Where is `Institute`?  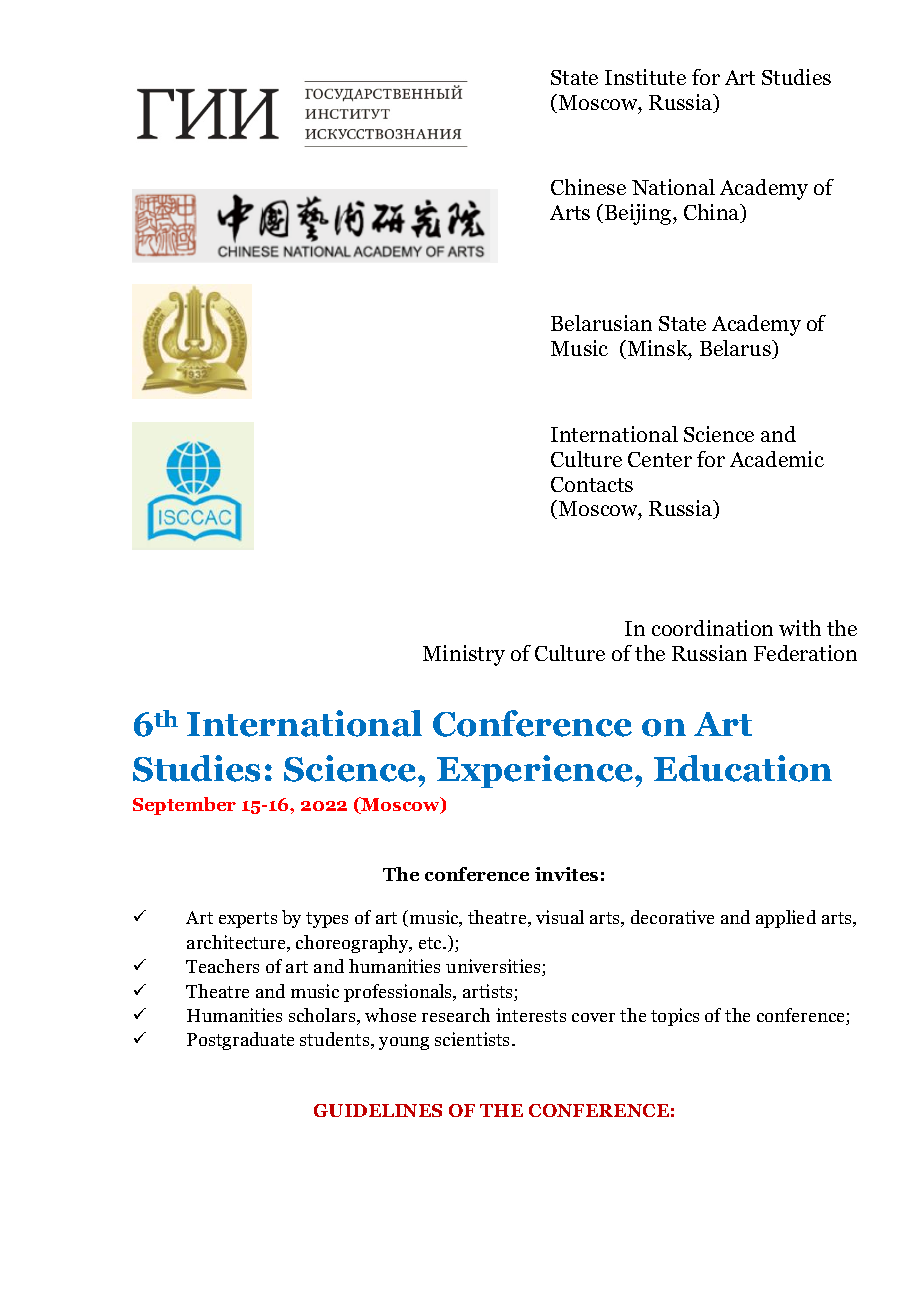 Institute is located at coordinates (645, 77).
